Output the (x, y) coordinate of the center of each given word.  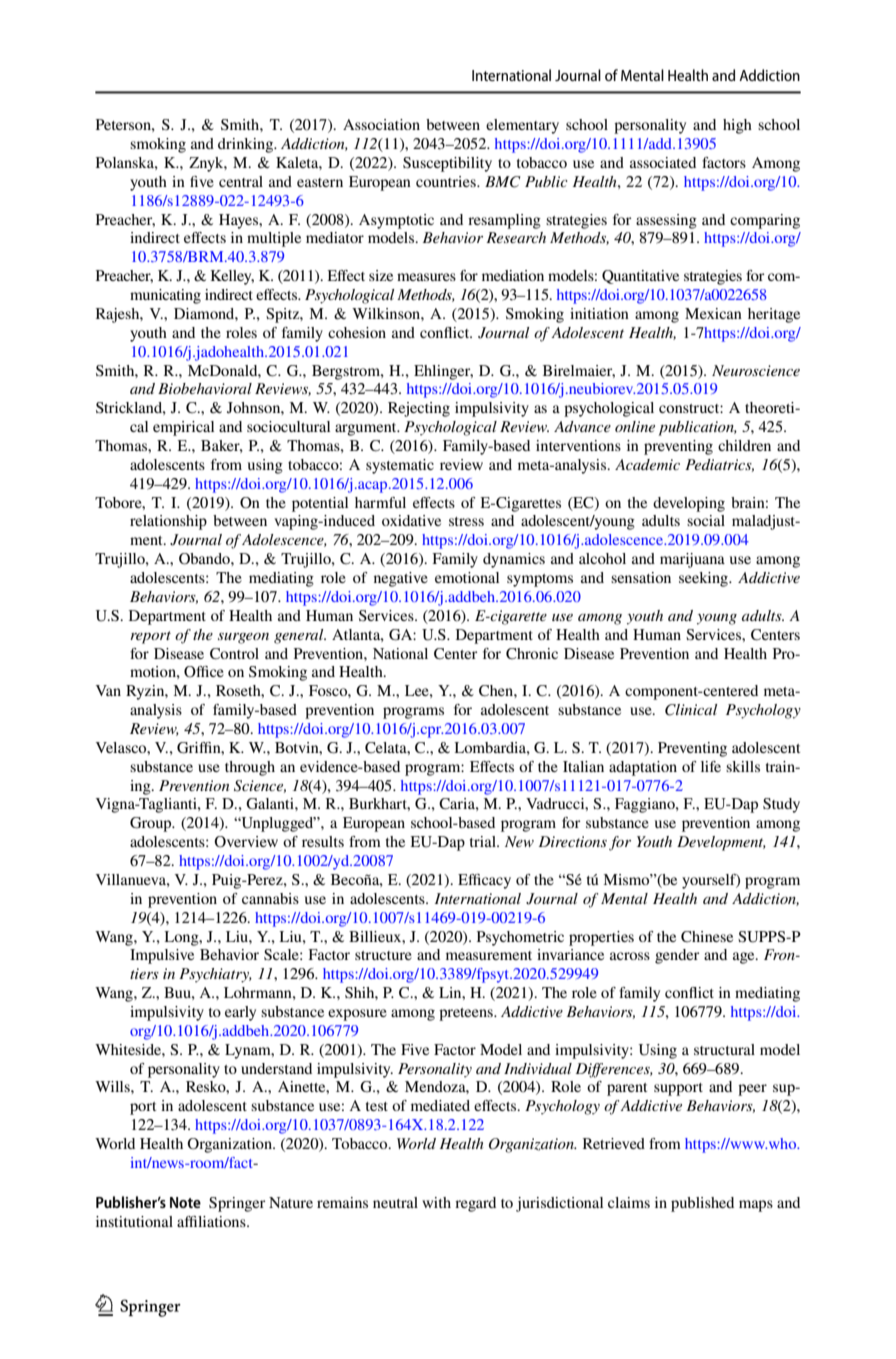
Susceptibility (447, 164)
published (702, 1204)
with (436, 1202)
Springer (237, 1204)
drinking (247, 145)
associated (663, 162)
